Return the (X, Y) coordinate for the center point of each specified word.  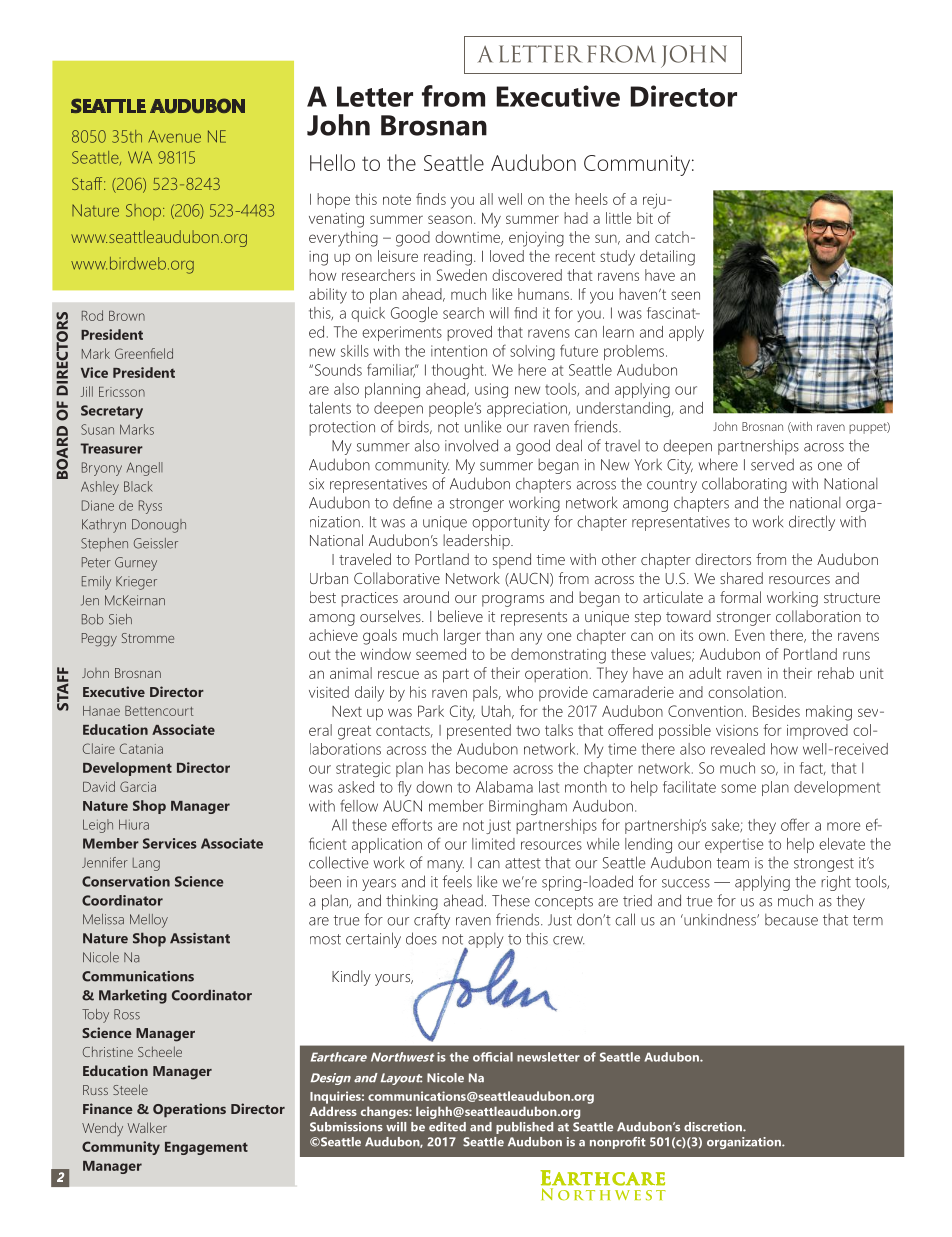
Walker (147, 1127)
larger (462, 637)
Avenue (174, 136)
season (450, 219)
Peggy (99, 640)
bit (645, 218)
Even (750, 635)
